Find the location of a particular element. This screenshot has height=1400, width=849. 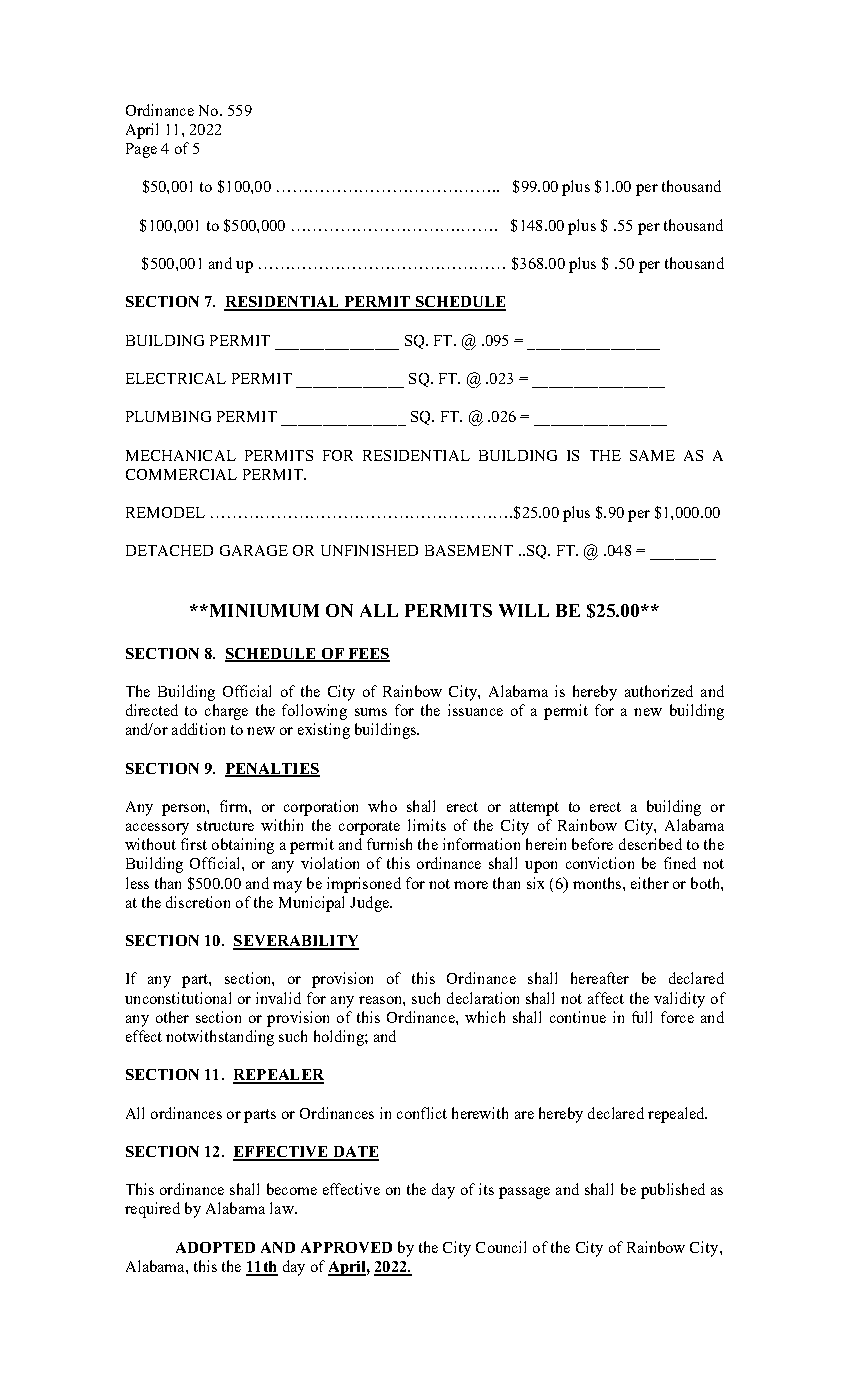

ELECTRICAL is located at coordinates (176, 378).
